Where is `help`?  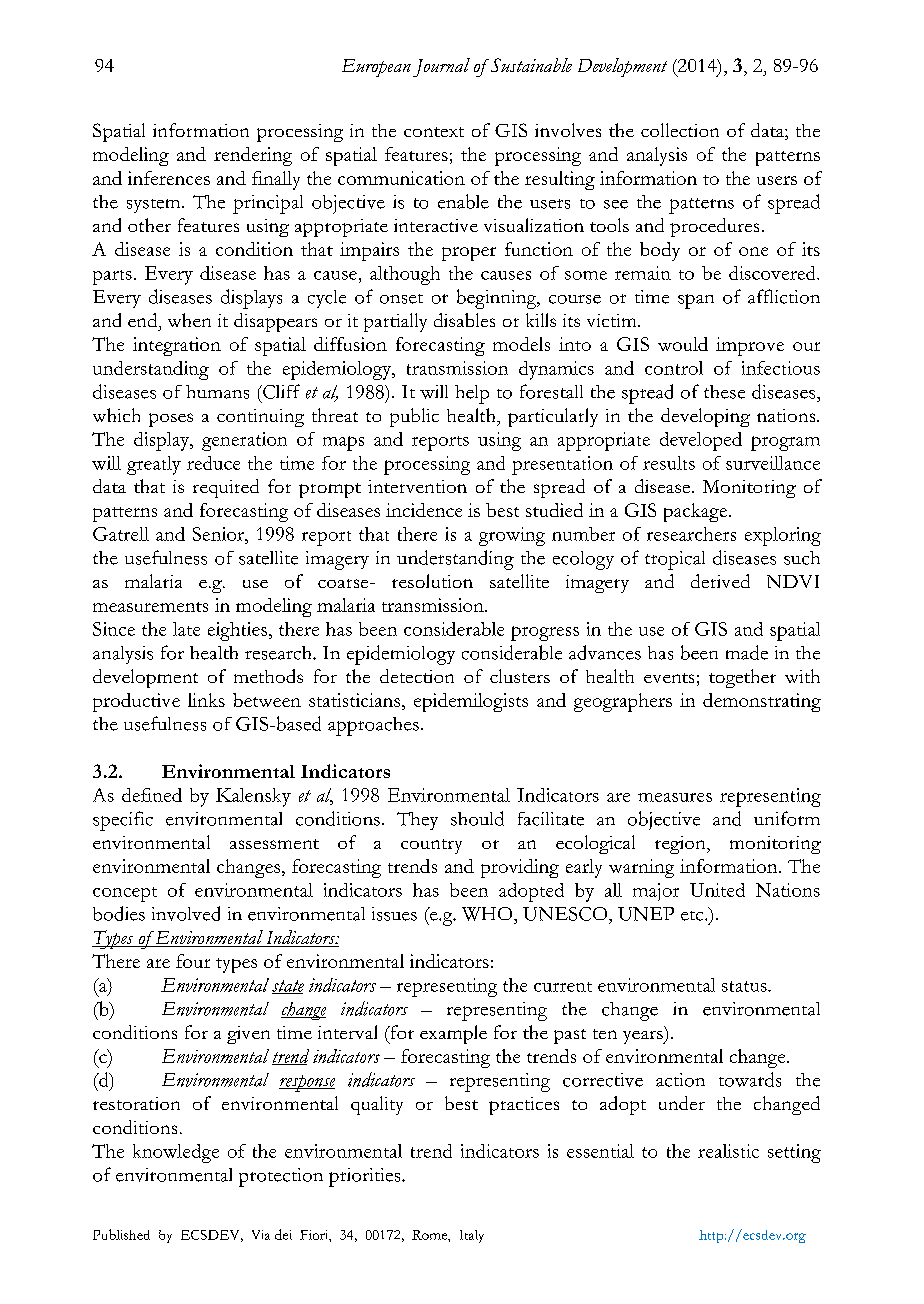
help is located at coordinates (472, 394).
